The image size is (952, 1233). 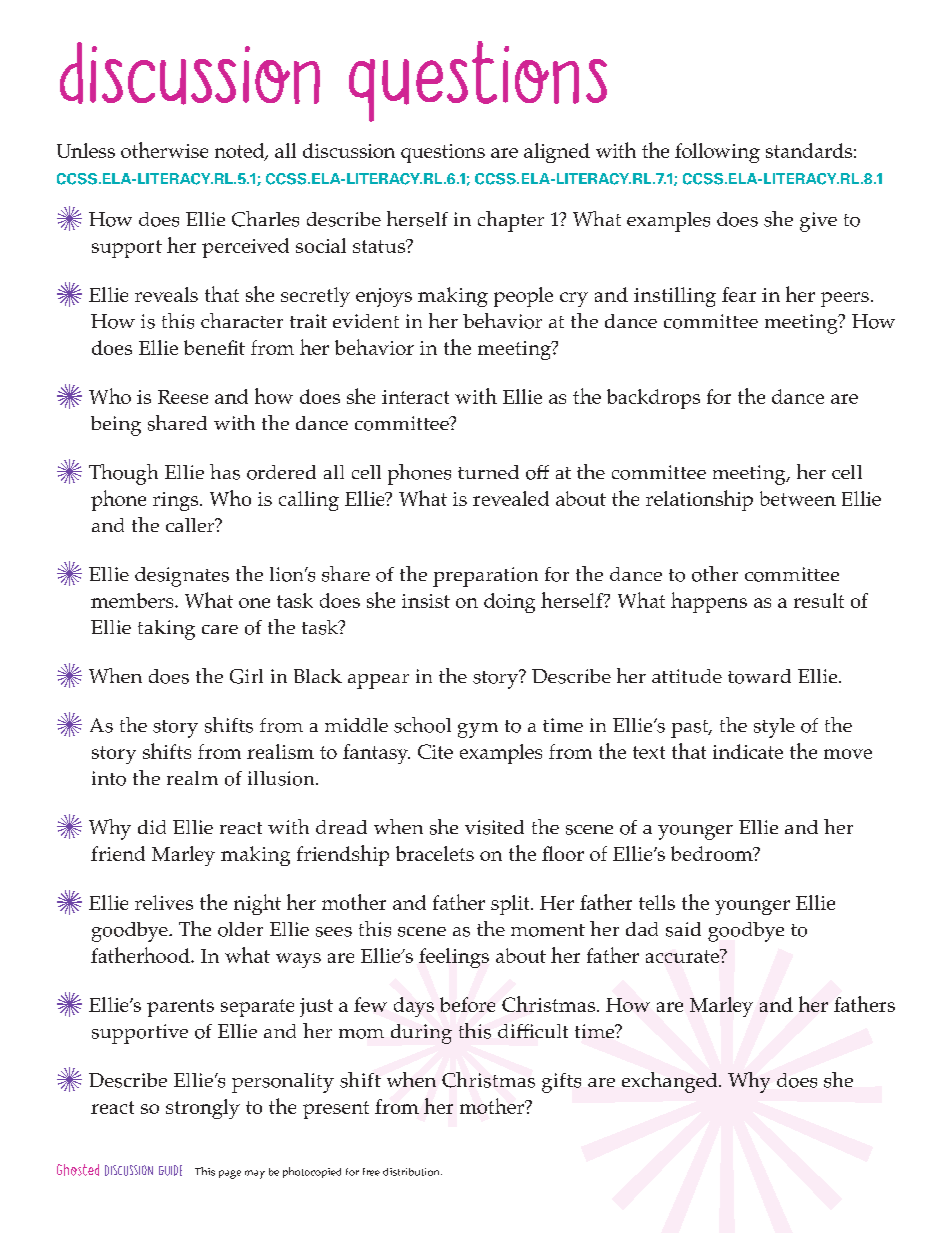 I want to click on bedroom, so click(x=713, y=853).
